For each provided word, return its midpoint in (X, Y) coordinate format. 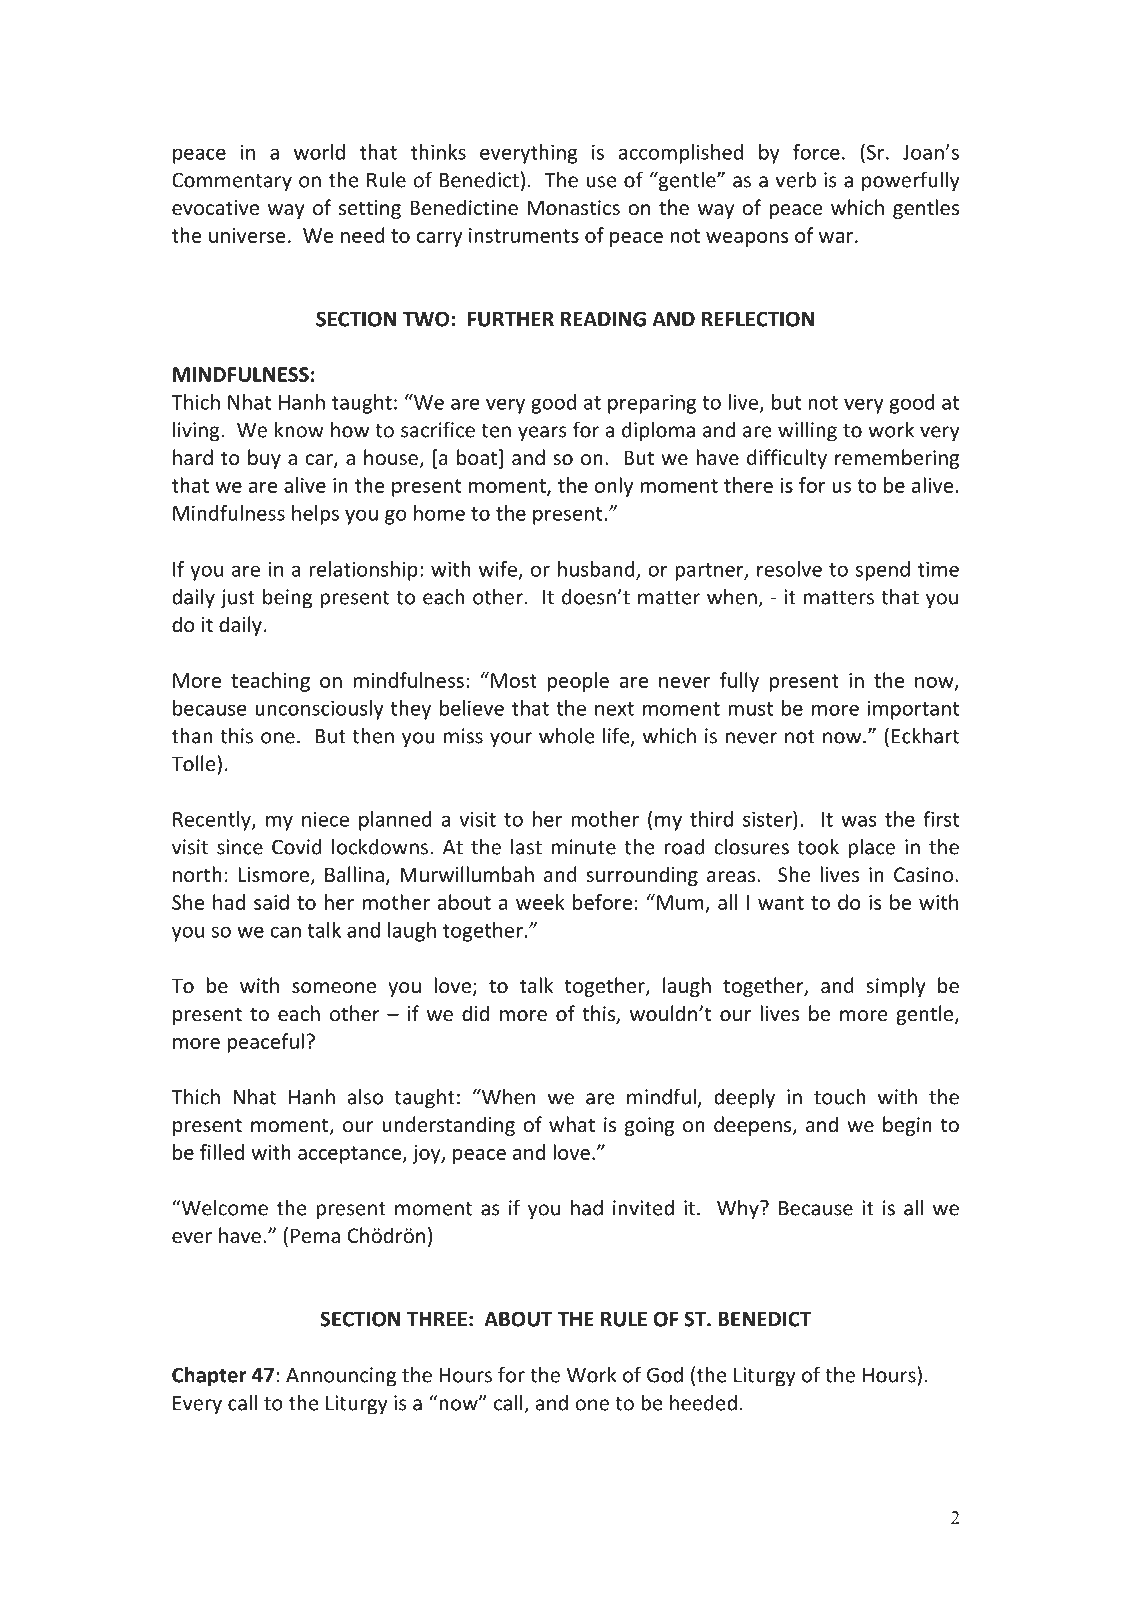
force (816, 152)
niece (325, 819)
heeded (703, 1403)
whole (567, 735)
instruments (524, 235)
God (665, 1375)
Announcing (341, 1377)
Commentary (232, 182)
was (859, 821)
